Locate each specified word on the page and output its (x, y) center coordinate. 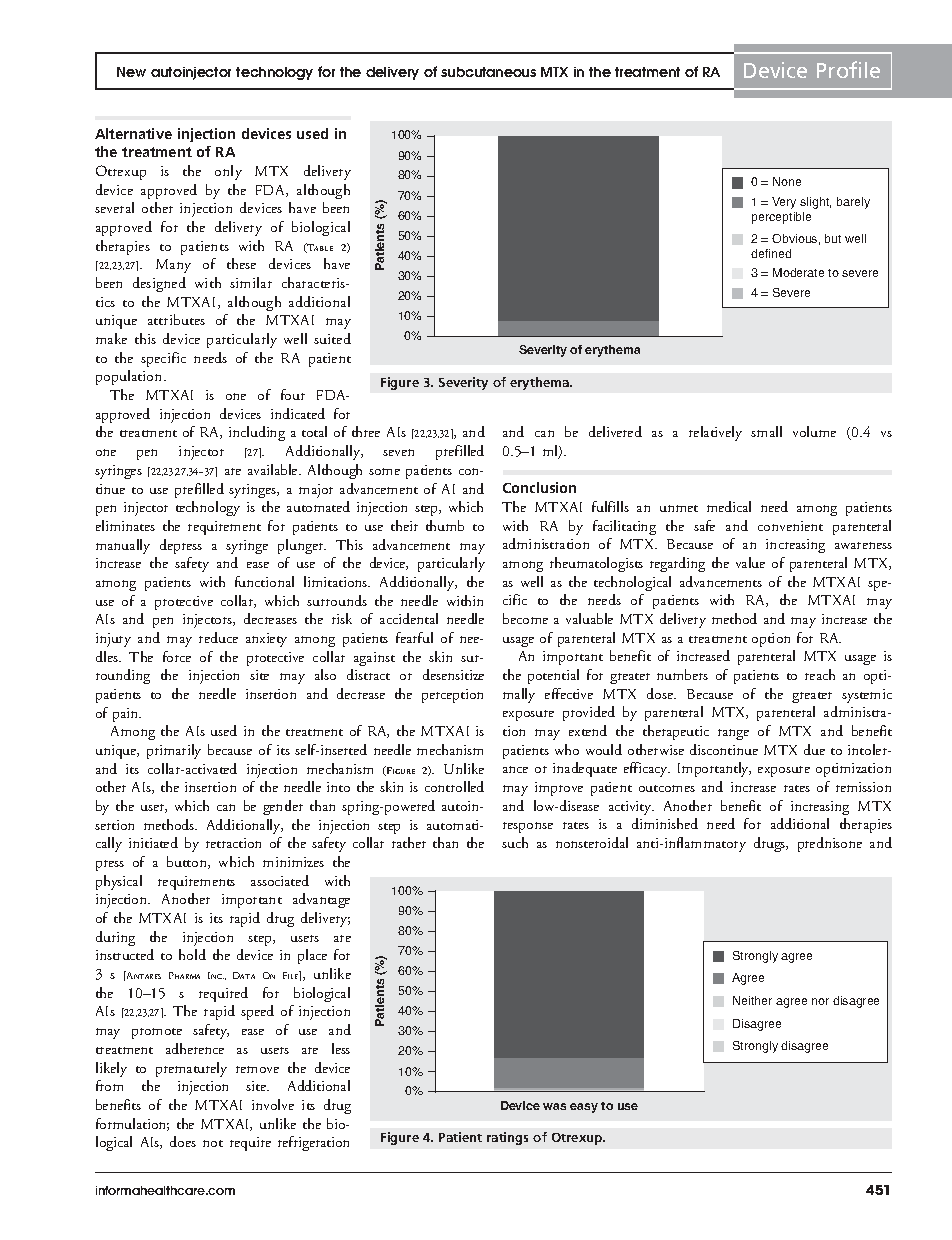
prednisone (830, 844)
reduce (218, 637)
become (525, 618)
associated (280, 880)
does (183, 1141)
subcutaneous (488, 72)
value (750, 562)
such (515, 842)
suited (332, 338)
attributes (176, 319)
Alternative (133, 133)
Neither (752, 1000)
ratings (507, 1138)
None (787, 181)
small (766, 431)
